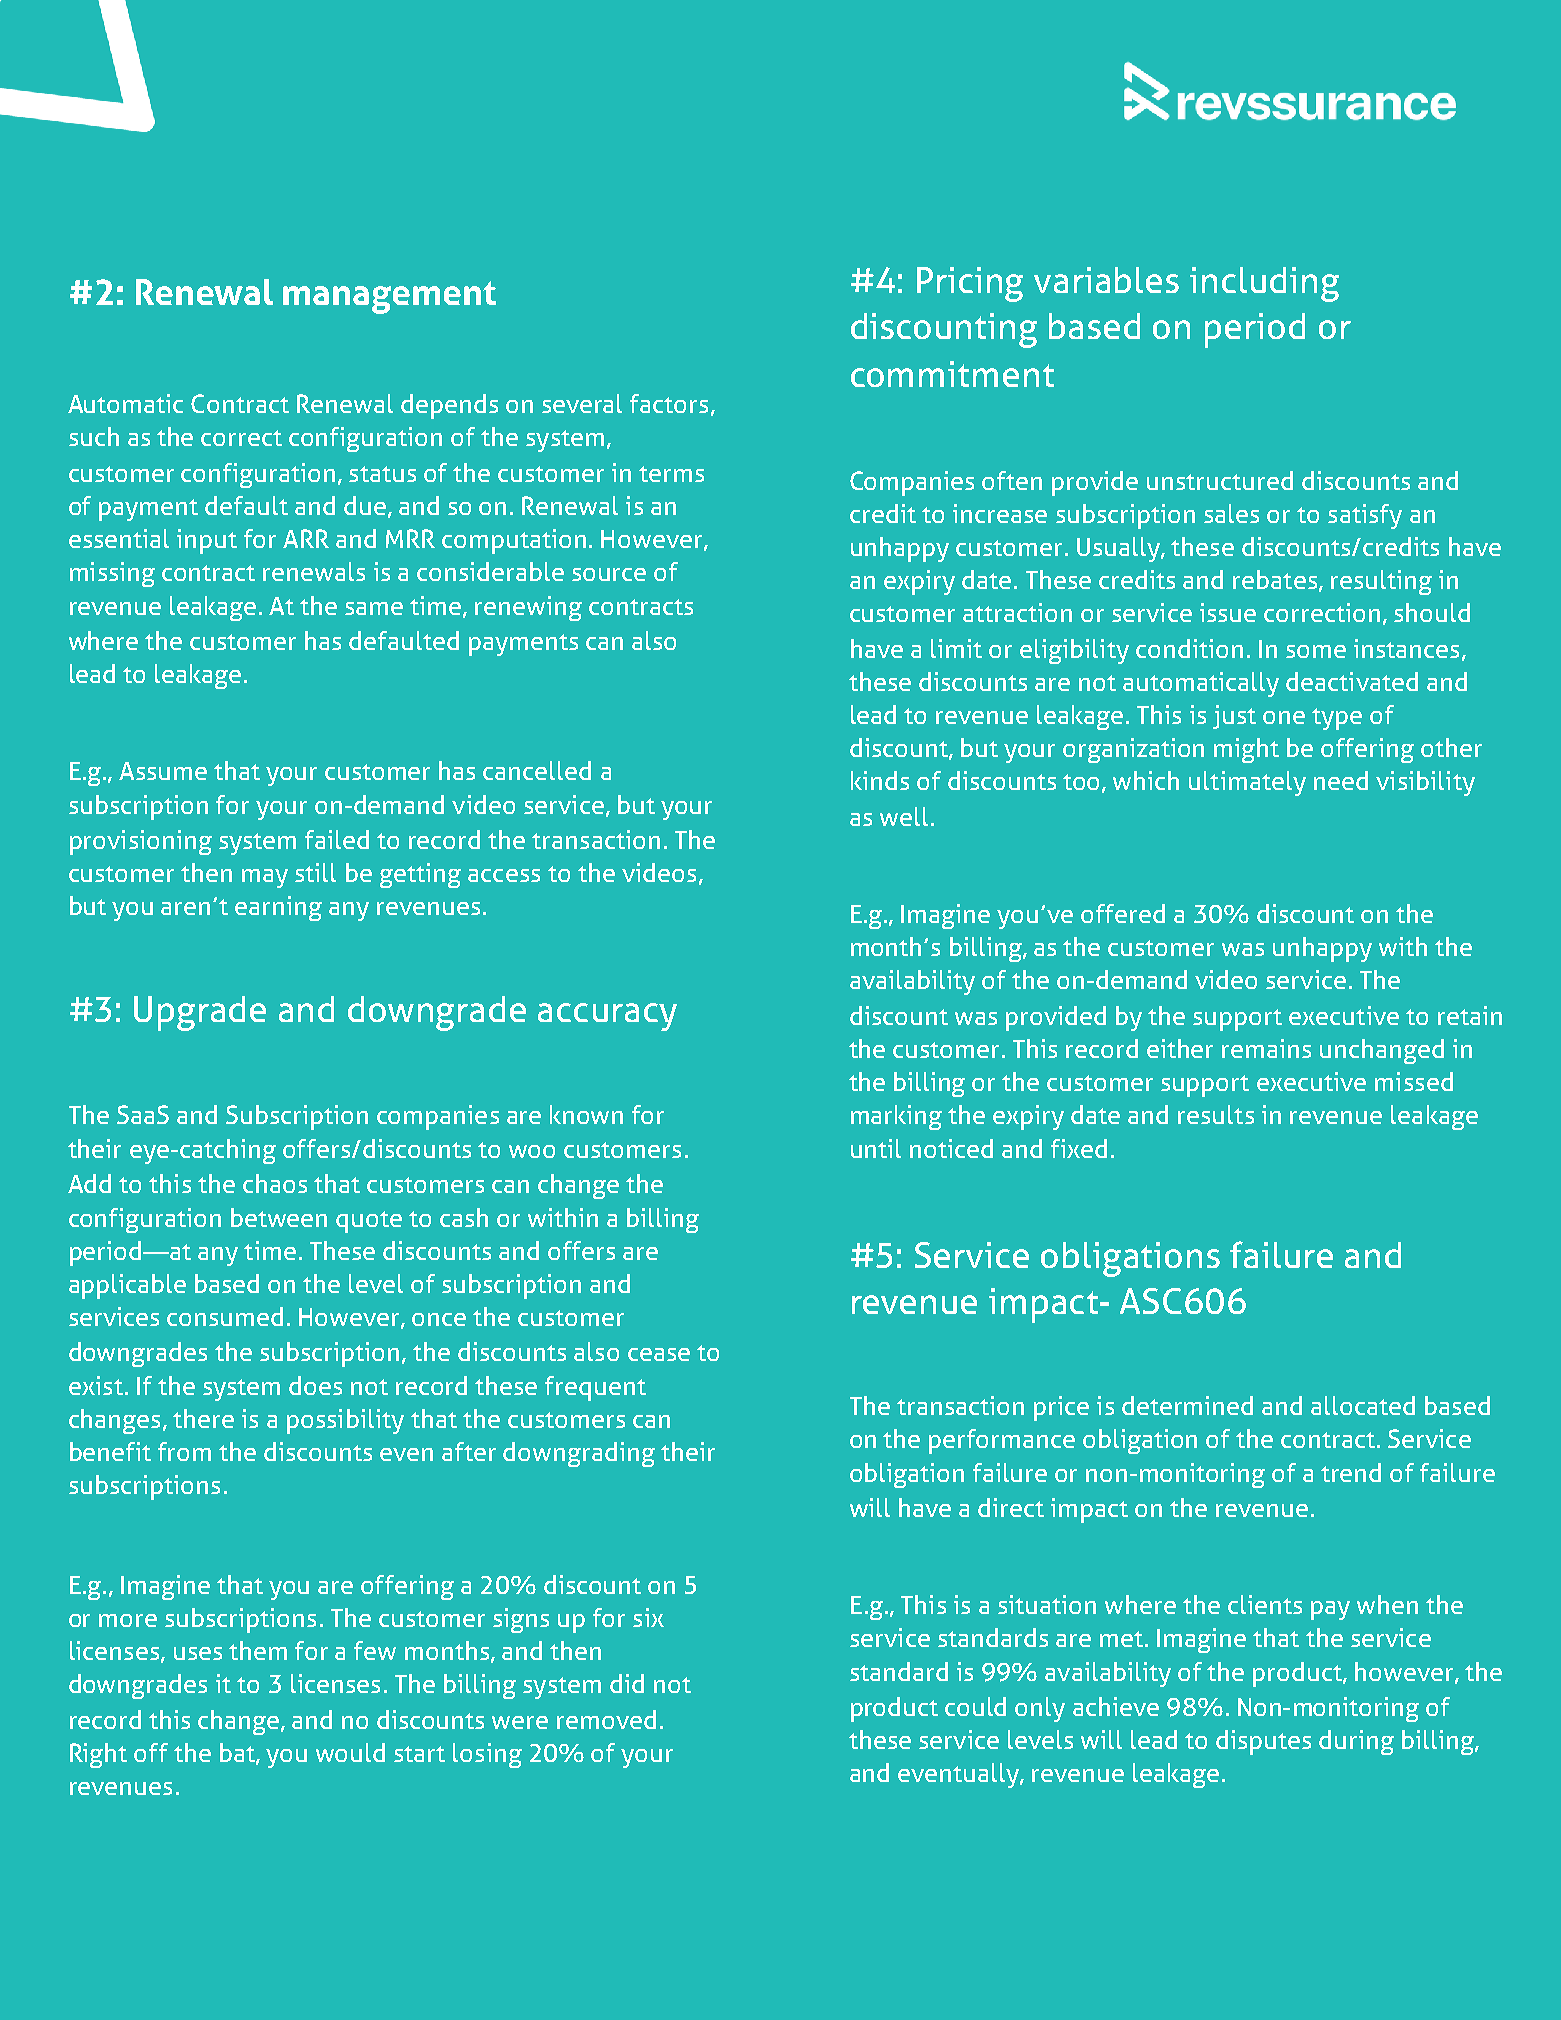 Image resolution: width=1561 pixels, height=2020 pixels. Describe the element at coordinates (258, 1650) in the screenshot. I see `them` at that location.
